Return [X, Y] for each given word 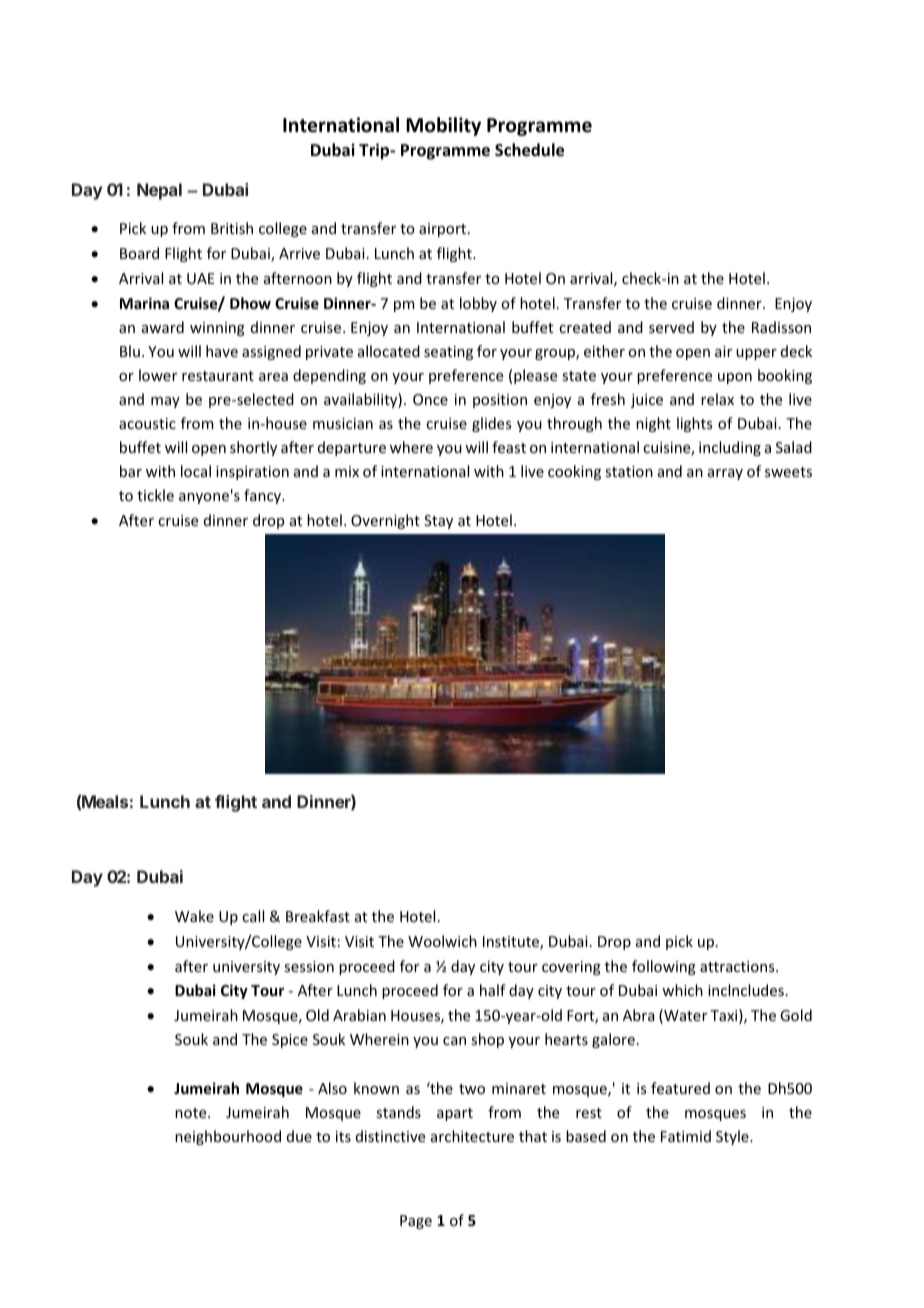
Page [416, 1222]
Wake [194, 916]
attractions [738, 966]
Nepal [159, 191]
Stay [438, 522]
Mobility [443, 126]
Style [733, 1137]
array [725, 474]
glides [491, 424]
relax [717, 399]
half [493, 990]
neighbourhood [228, 1137]
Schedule [529, 150]
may [165, 402]
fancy [264, 496]
